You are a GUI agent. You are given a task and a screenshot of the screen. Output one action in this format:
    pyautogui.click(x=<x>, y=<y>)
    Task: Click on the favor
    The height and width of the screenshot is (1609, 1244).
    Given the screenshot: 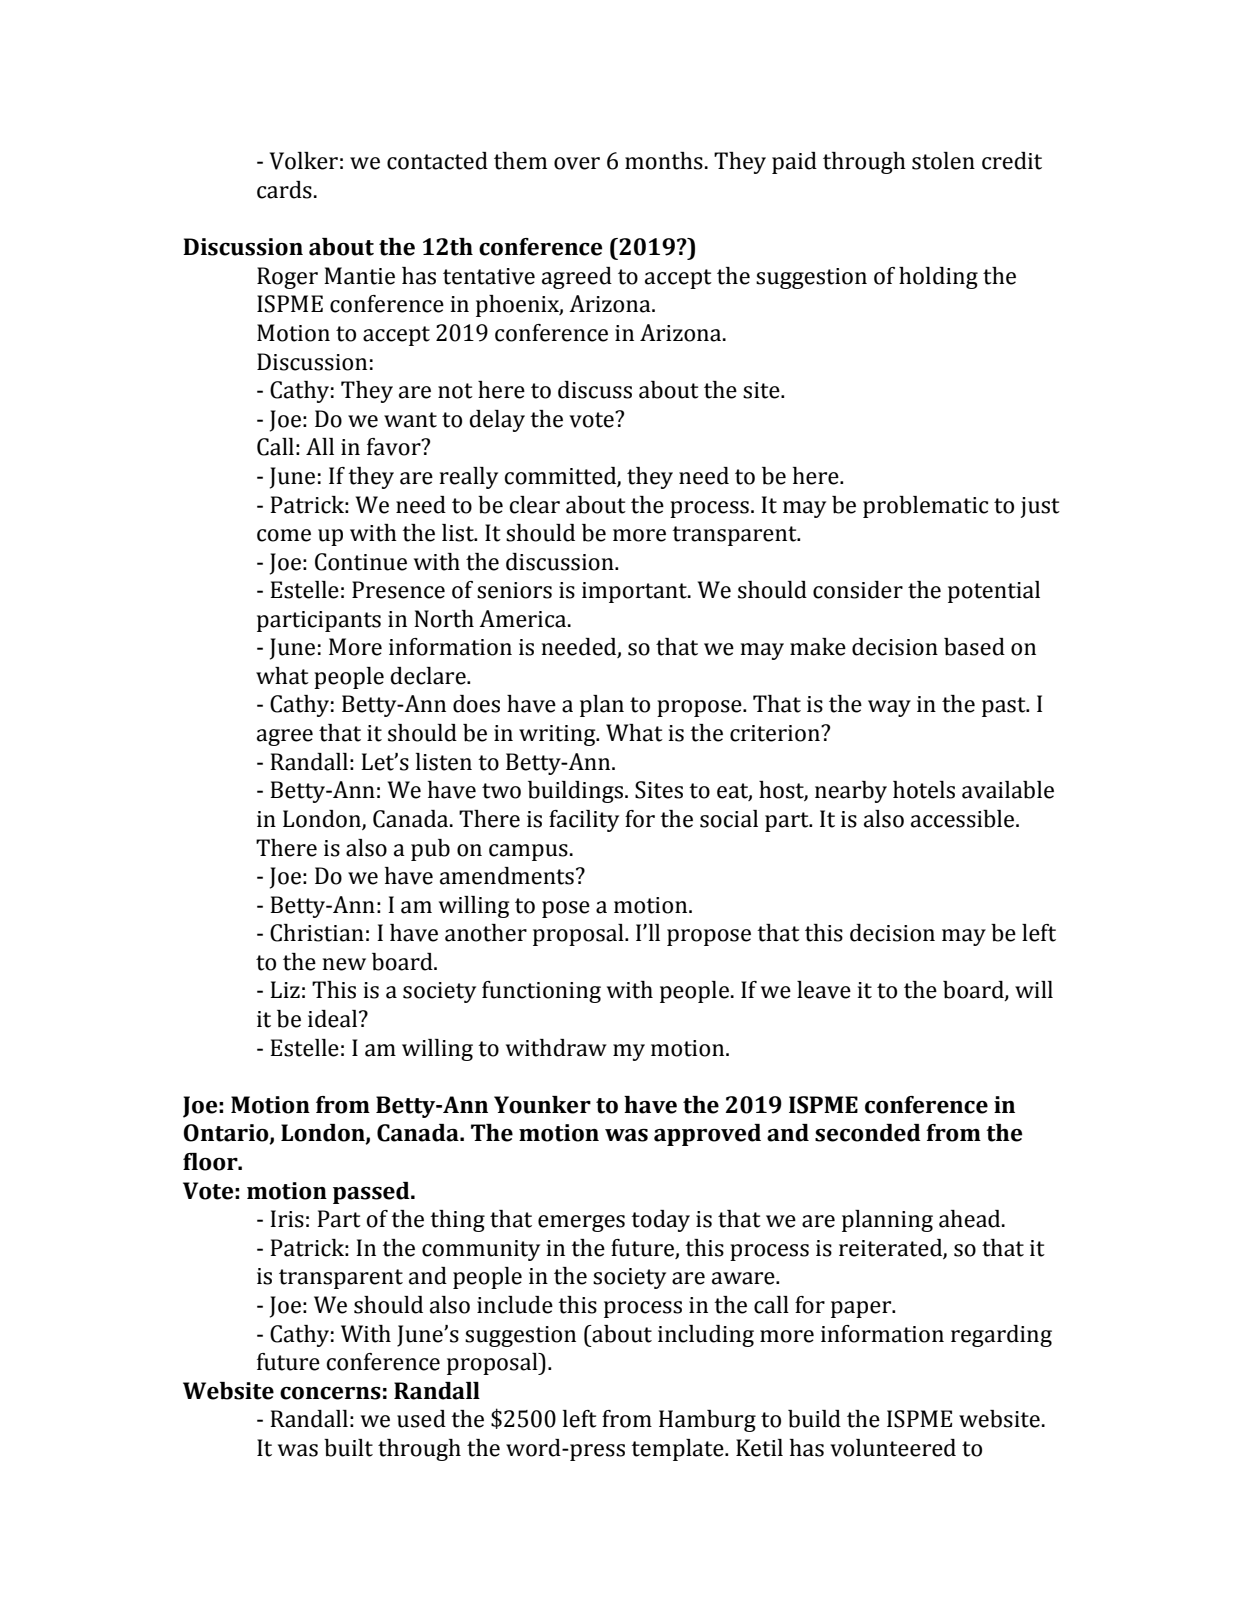 What is the action you would take?
    pyautogui.click(x=395, y=447)
